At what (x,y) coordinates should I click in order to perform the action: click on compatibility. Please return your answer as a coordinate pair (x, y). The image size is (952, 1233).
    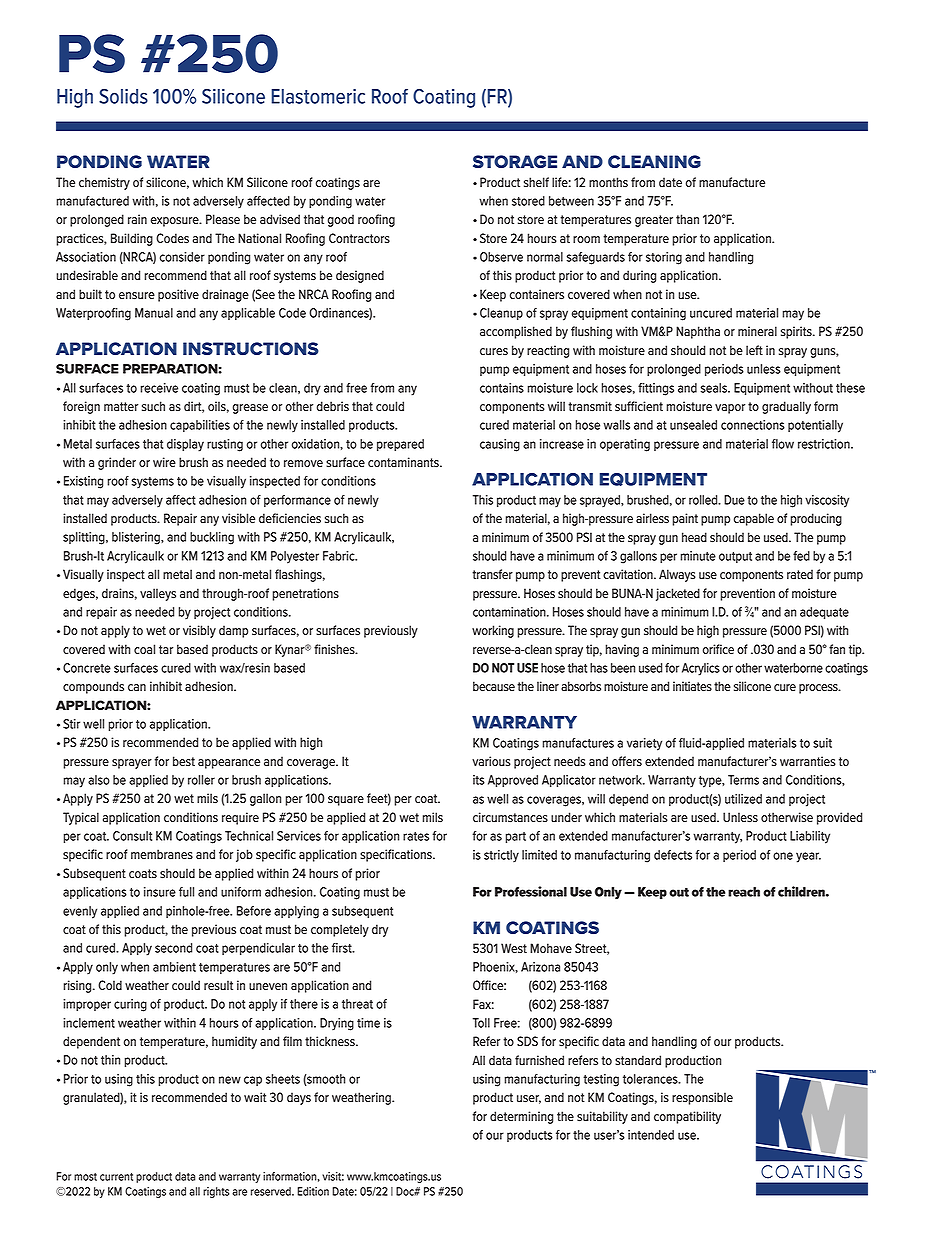
    Looking at the image, I should click on (687, 1117).
